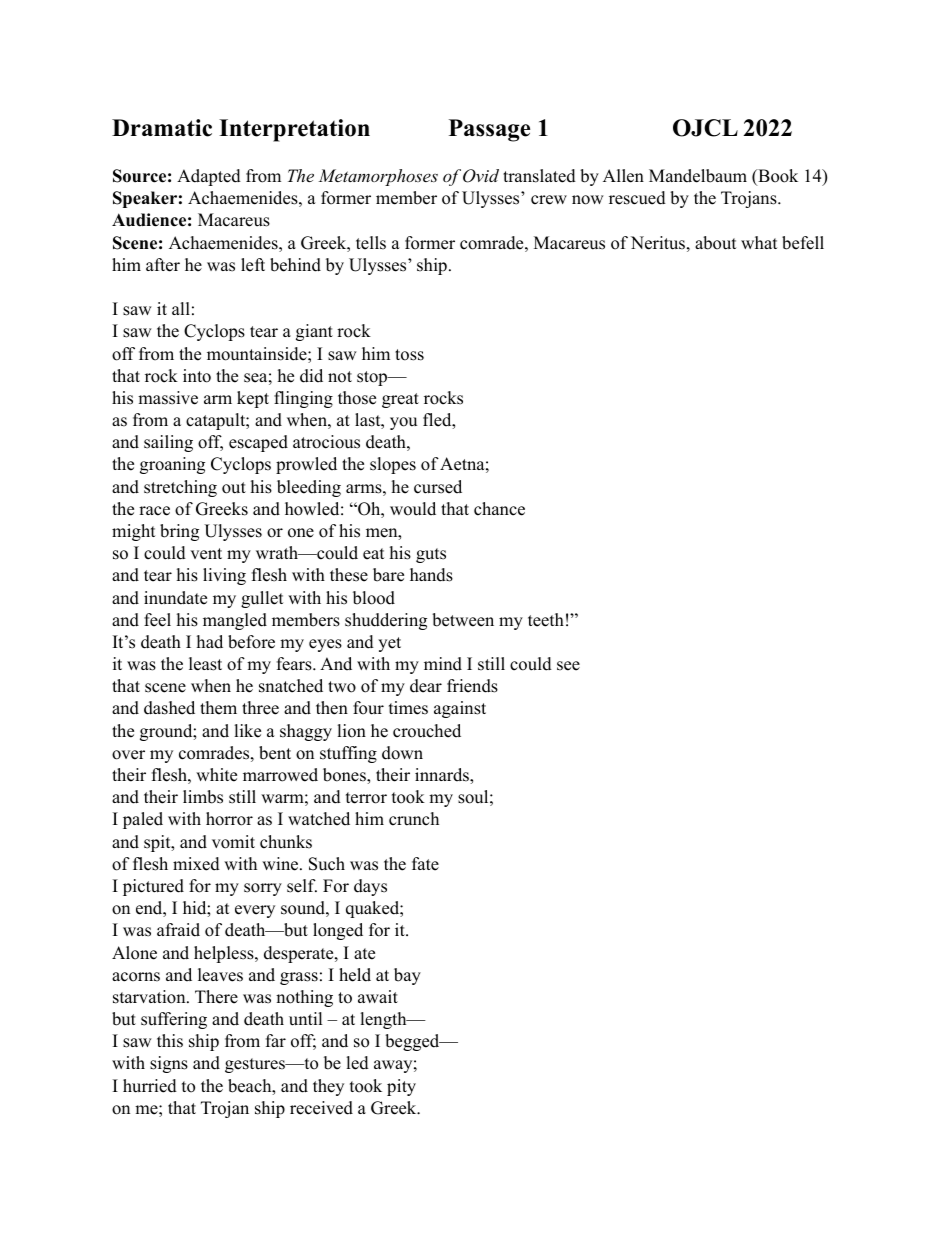 This page has width=952, height=1233. What do you see at coordinates (209, 177) in the page?
I see `Adapted` at bounding box center [209, 177].
